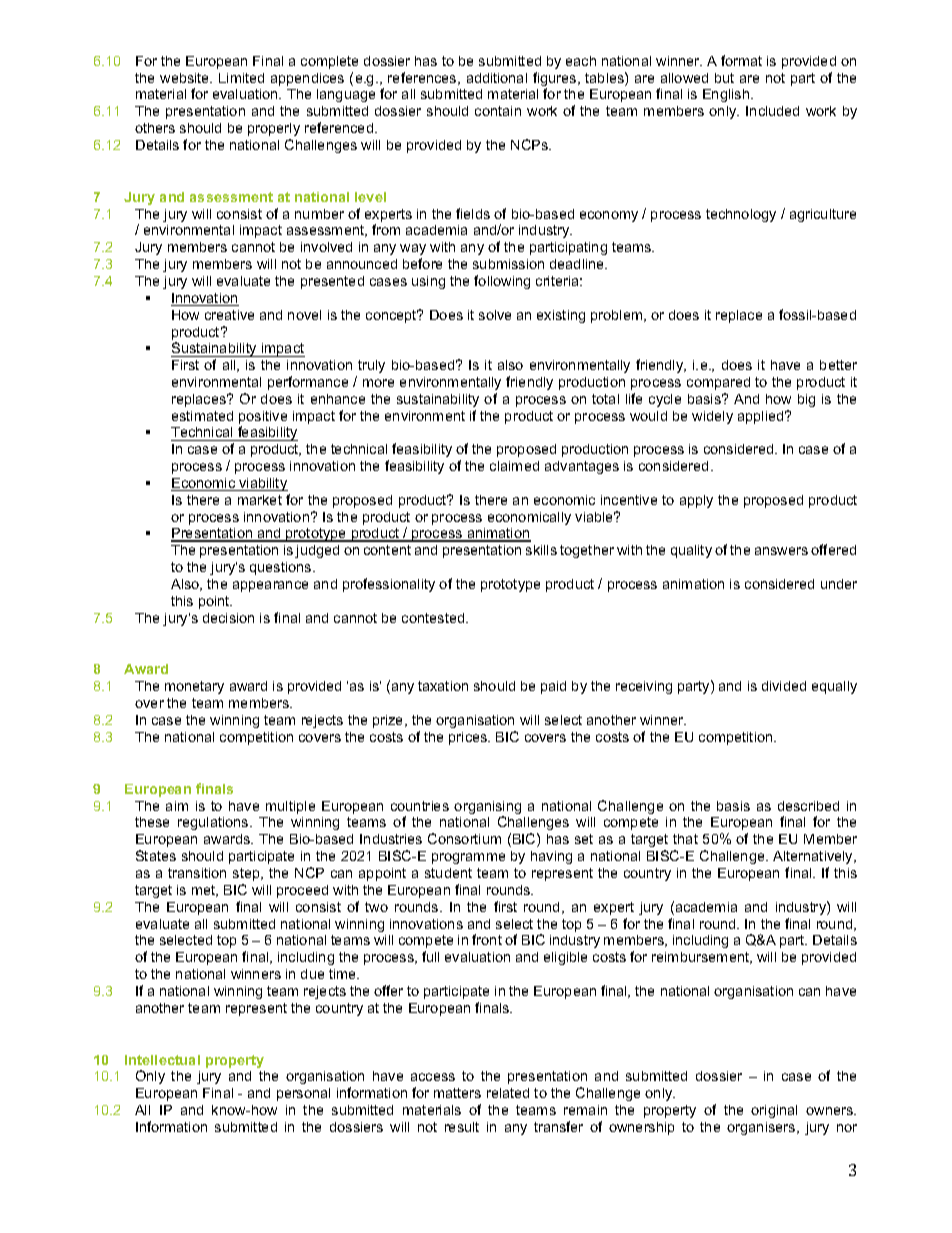 The image size is (952, 1233). I want to click on additional, so click(497, 78).
